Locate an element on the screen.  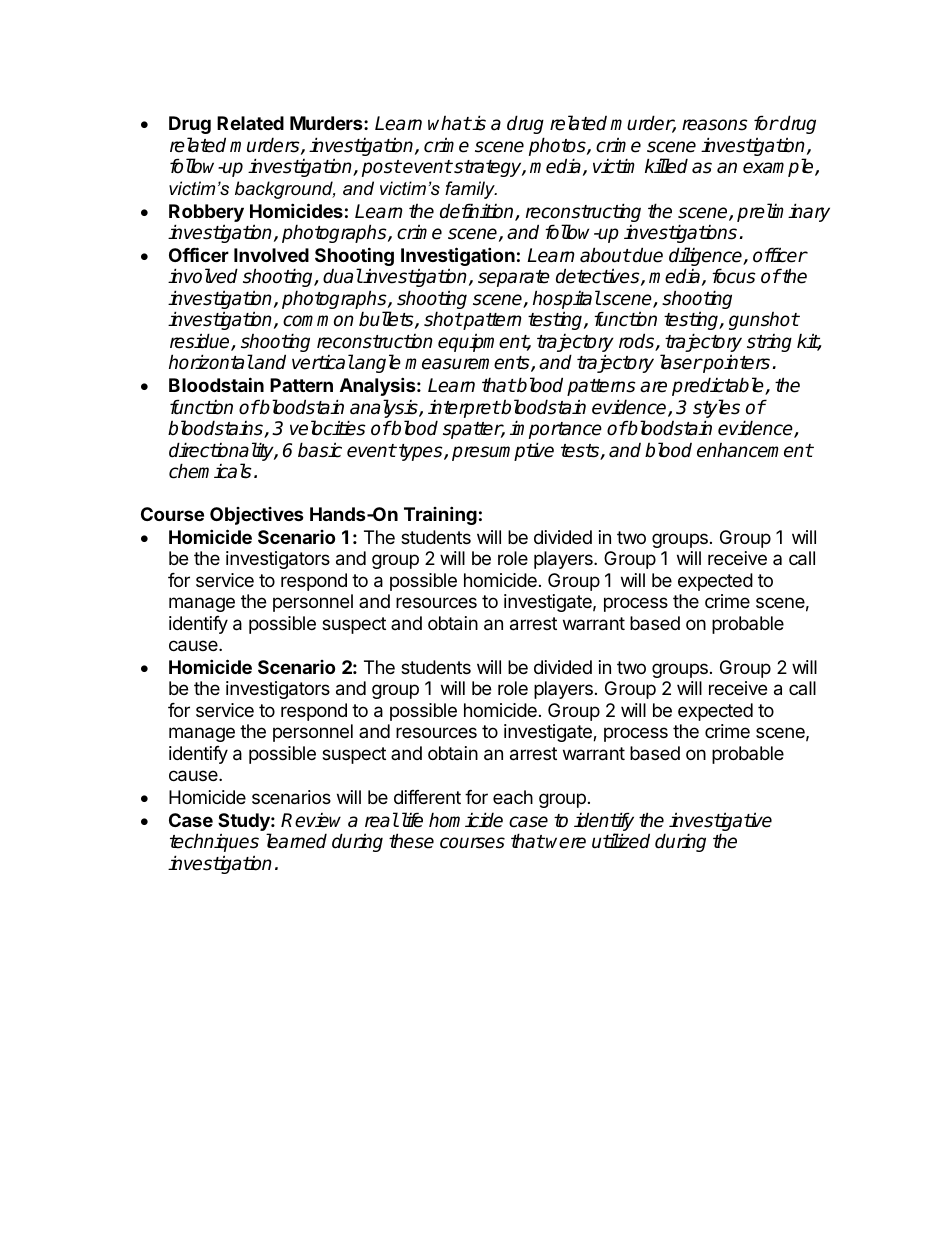
what is located at coordinates (449, 123).
